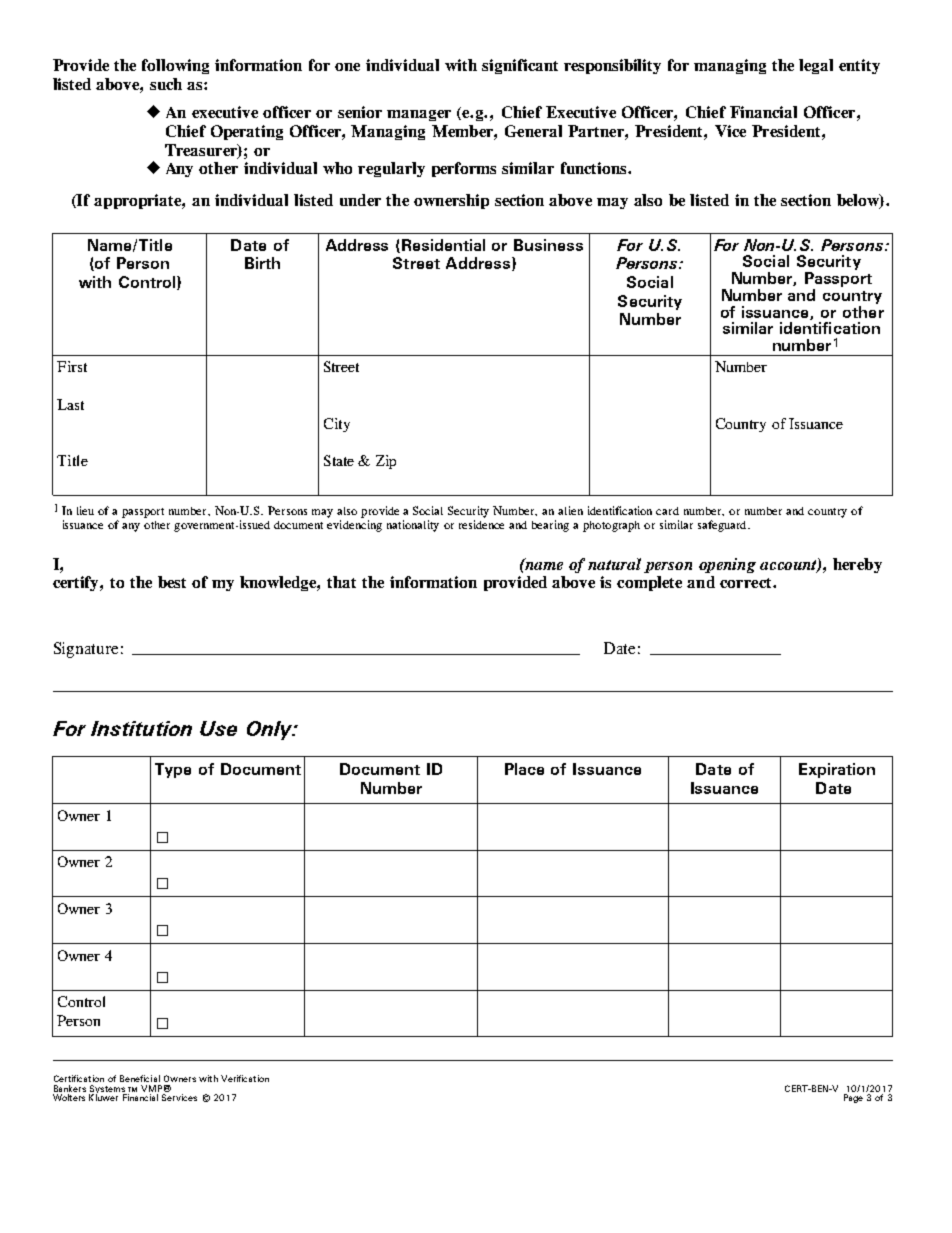 The image size is (952, 1233). I want to click on legal, so click(816, 66).
